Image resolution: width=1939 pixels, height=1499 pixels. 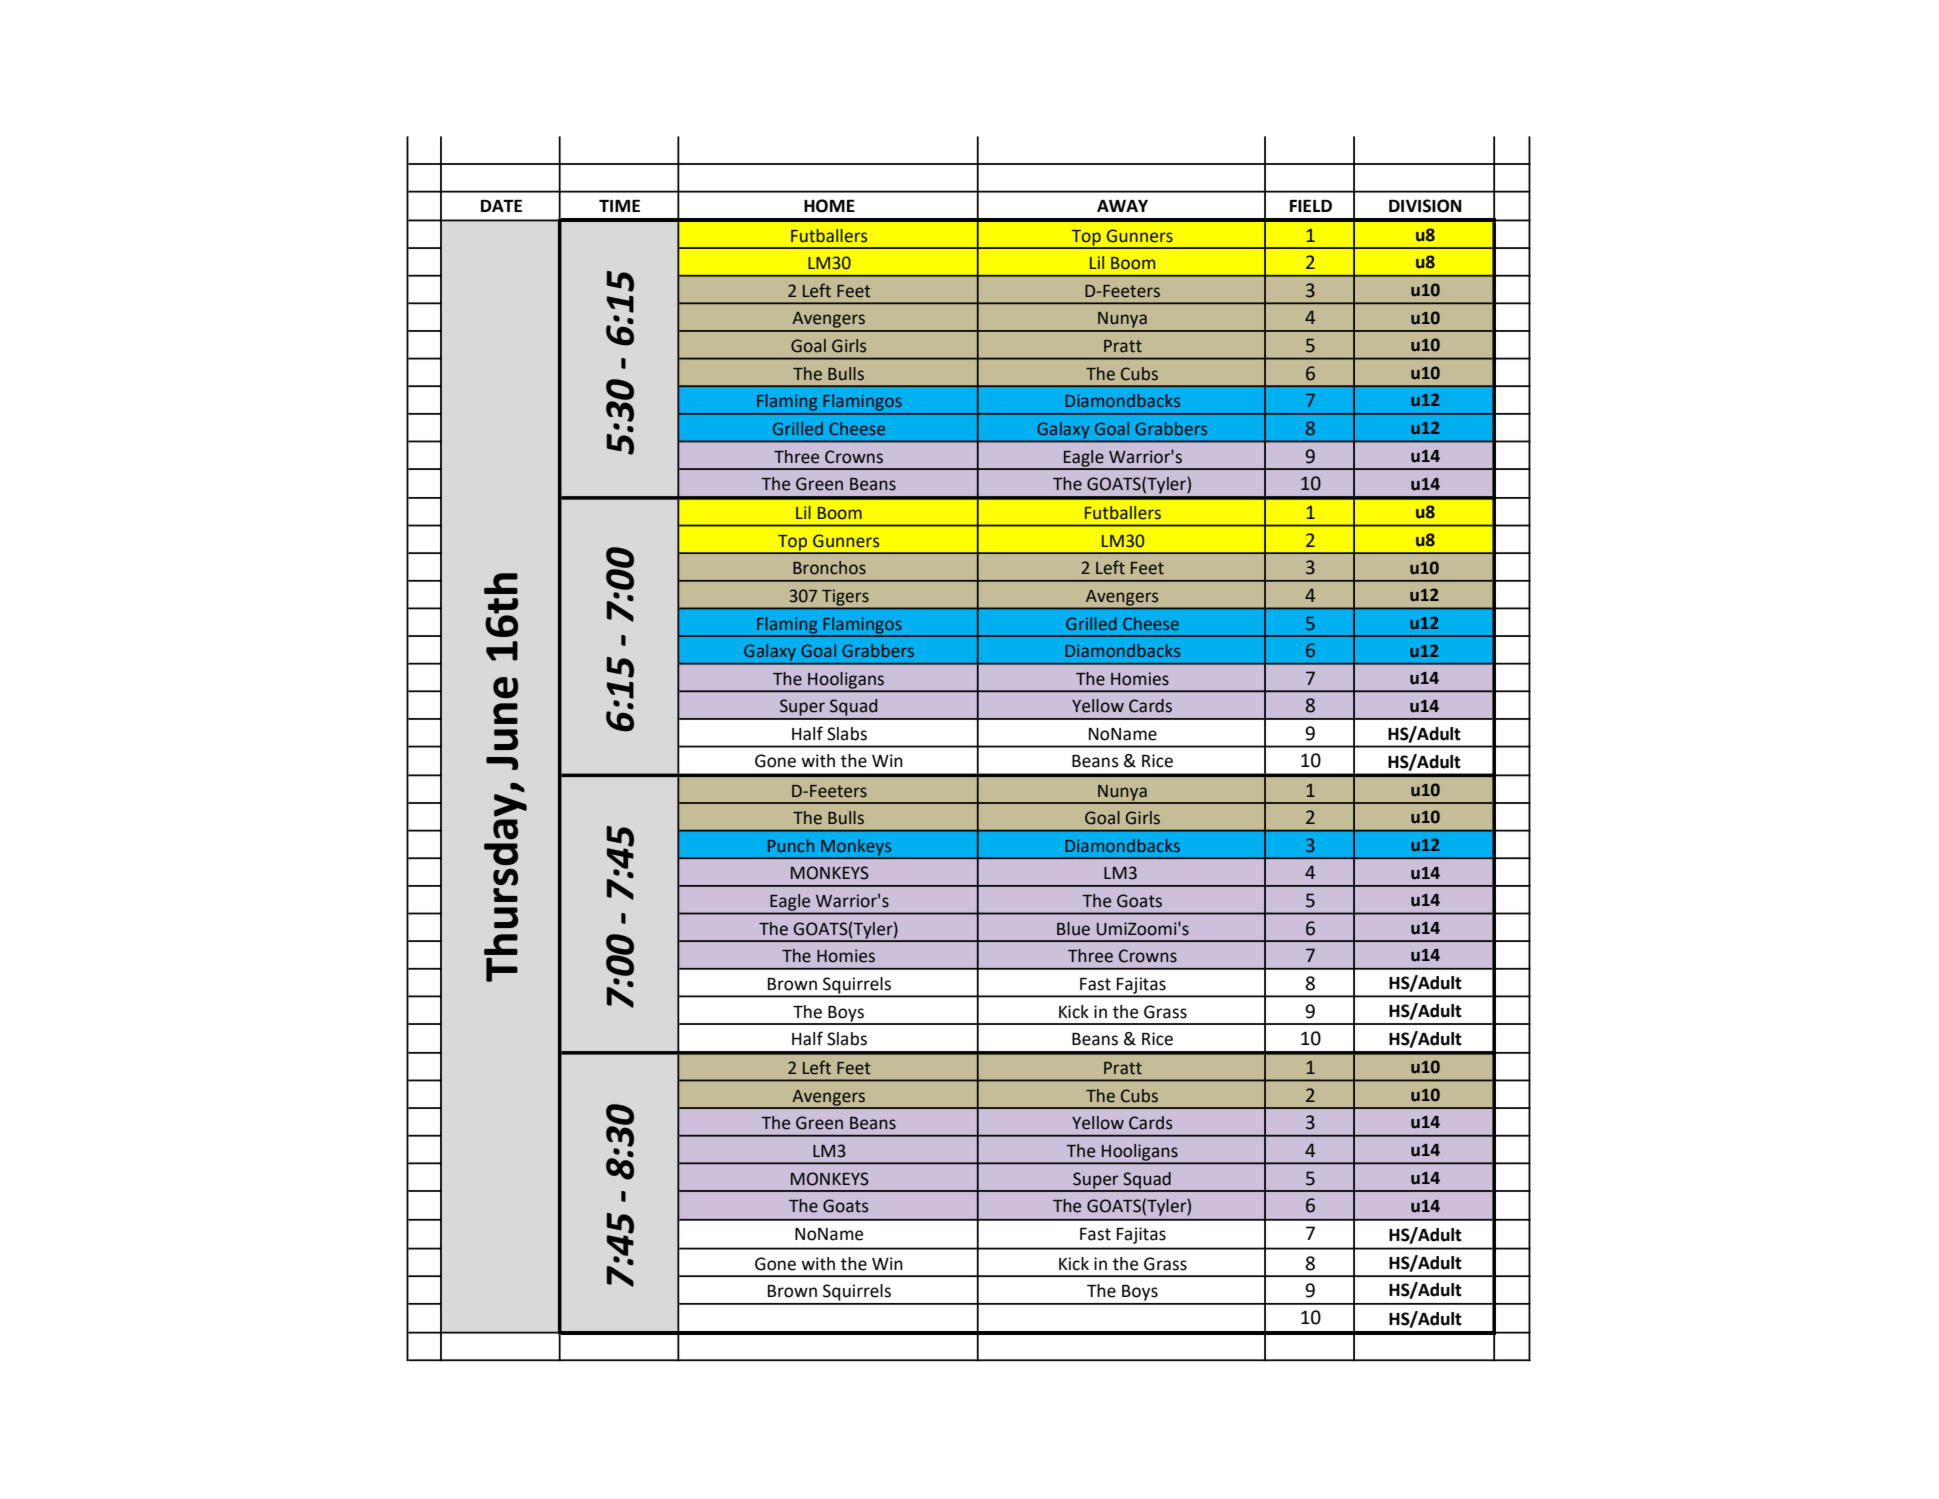 What do you see at coordinates (845, 598) in the document?
I see `Tigers` at bounding box center [845, 598].
